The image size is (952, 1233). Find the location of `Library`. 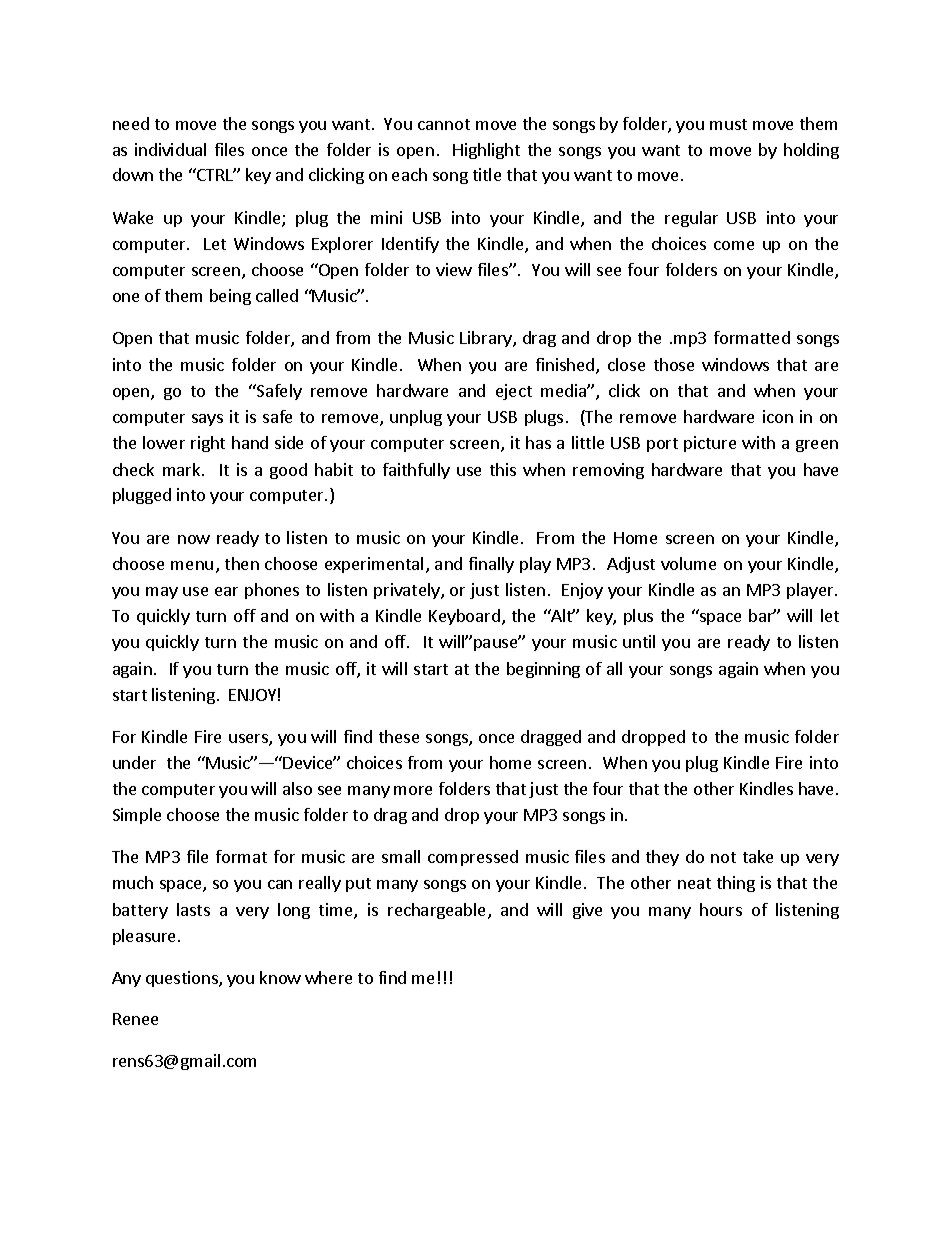

Library is located at coordinates (487, 339).
